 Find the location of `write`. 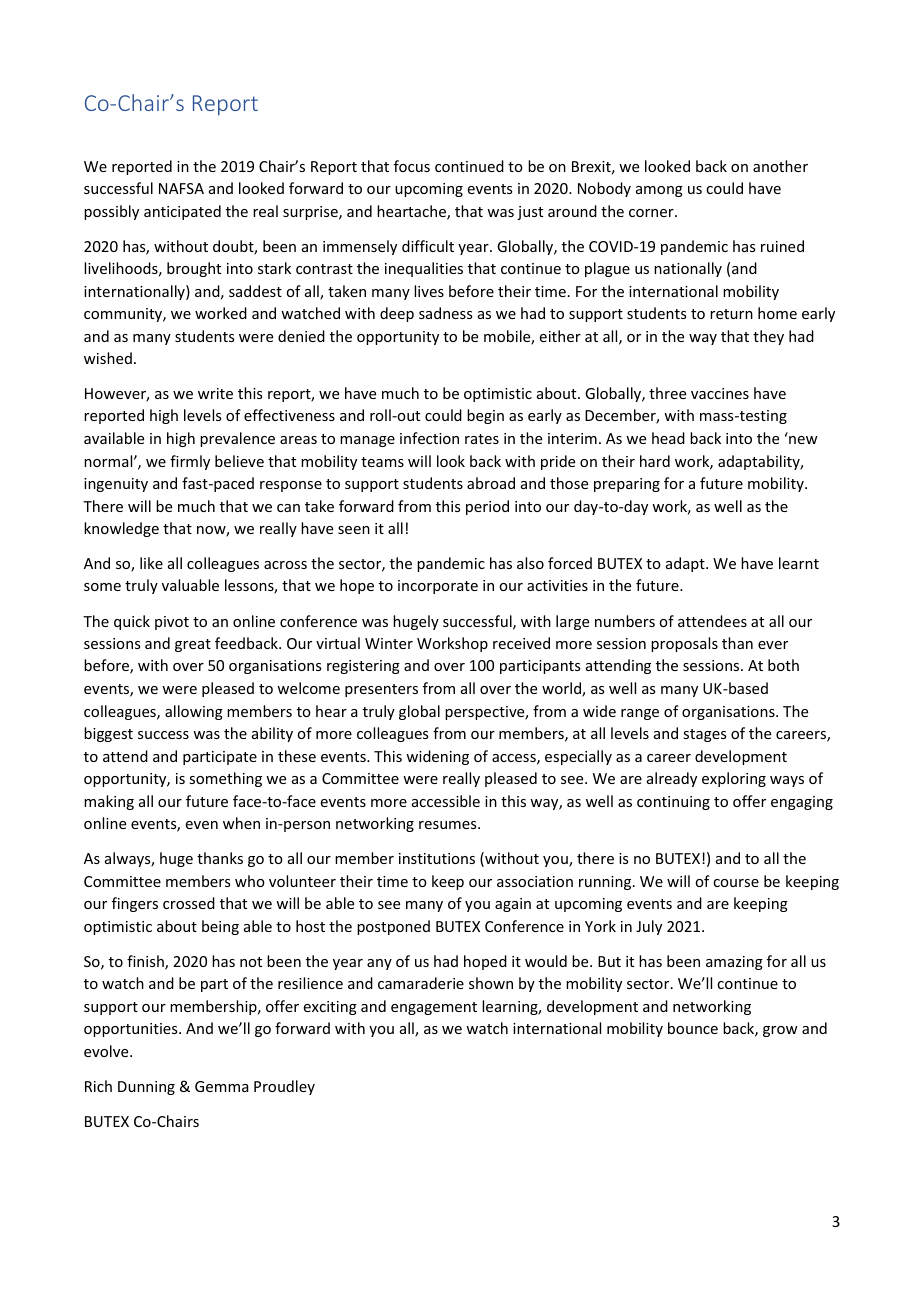

write is located at coordinates (215, 393).
